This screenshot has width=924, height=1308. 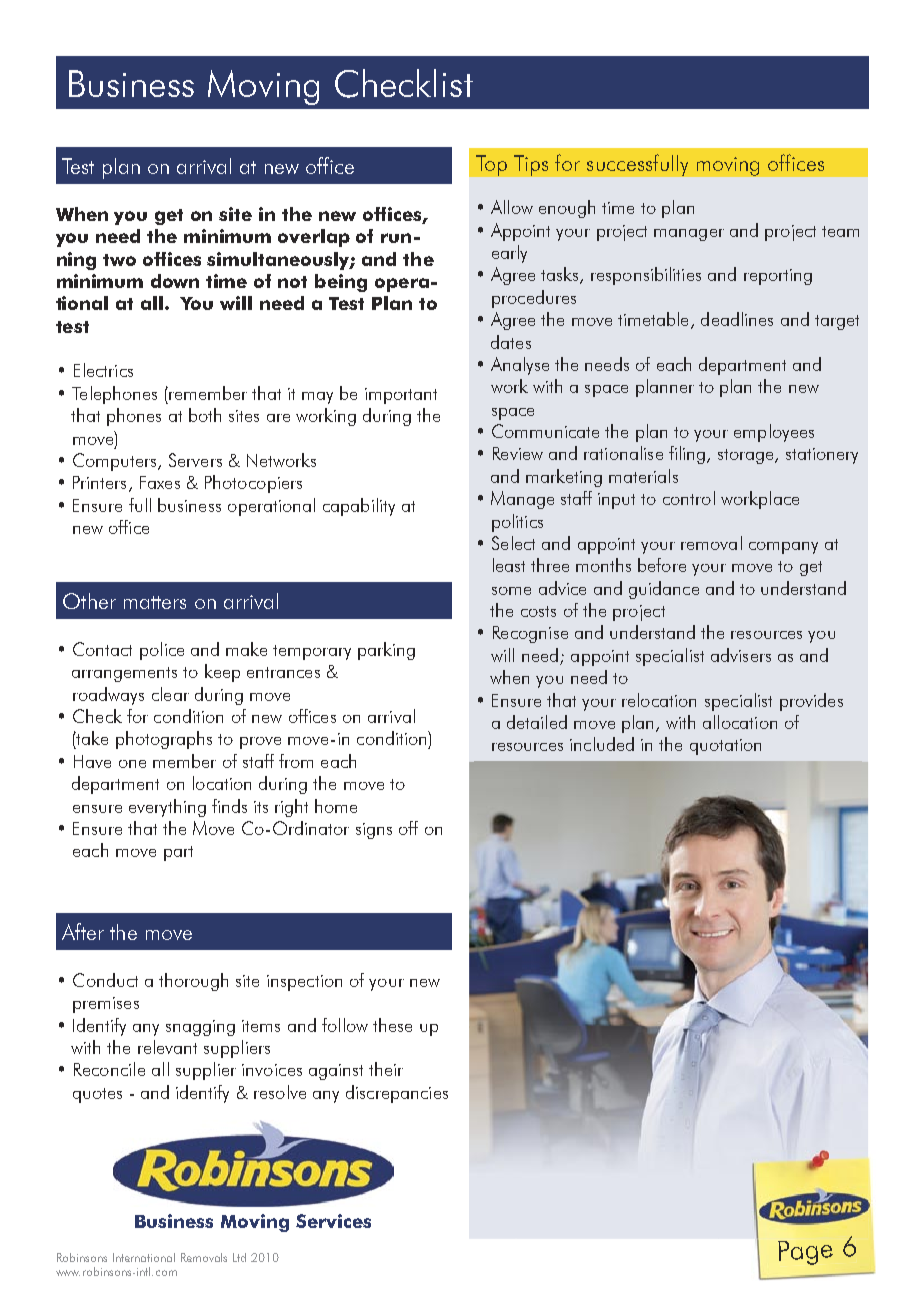 I want to click on Ltd, so click(x=239, y=1257).
